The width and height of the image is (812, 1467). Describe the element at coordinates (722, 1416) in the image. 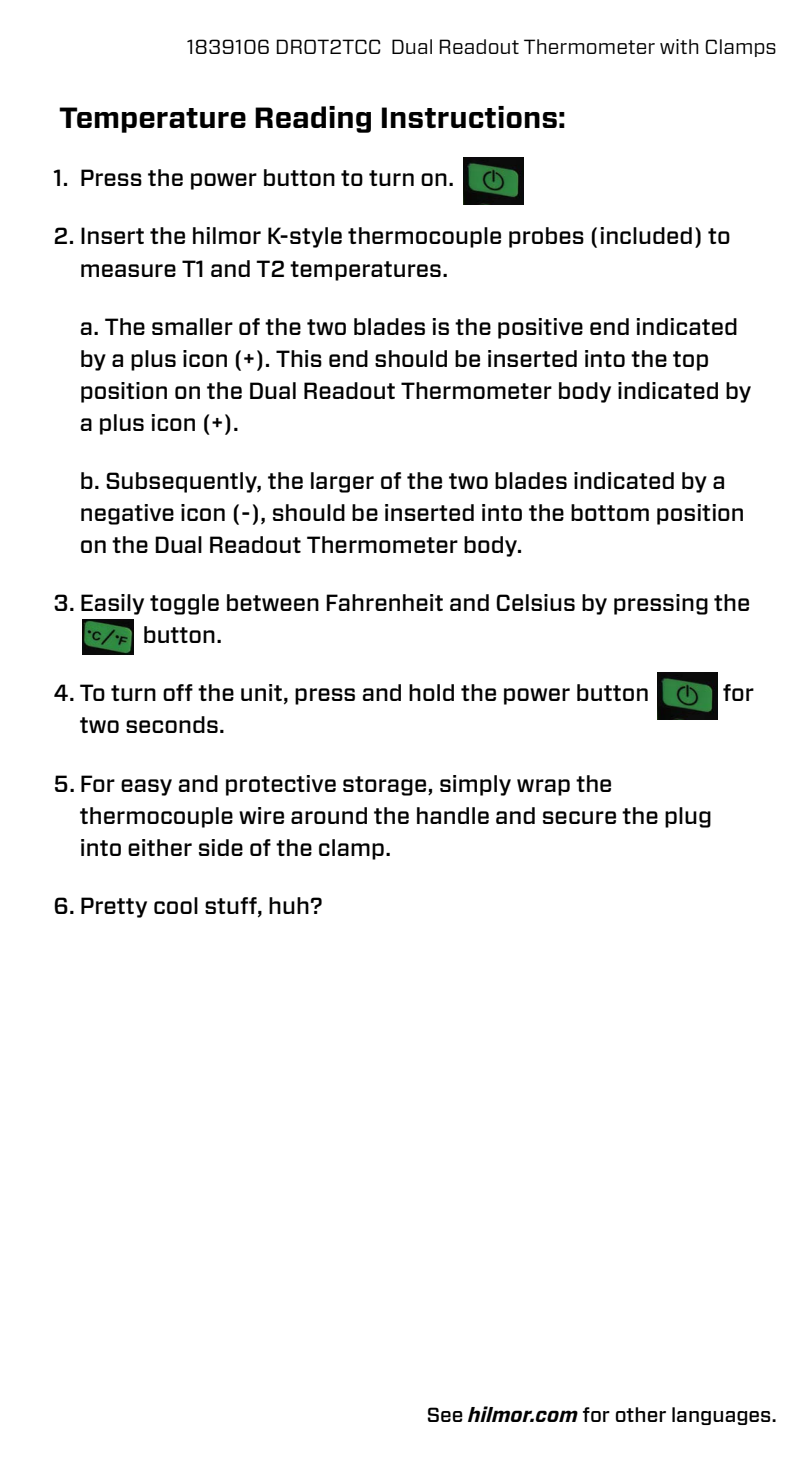

I see `languages` at that location.
